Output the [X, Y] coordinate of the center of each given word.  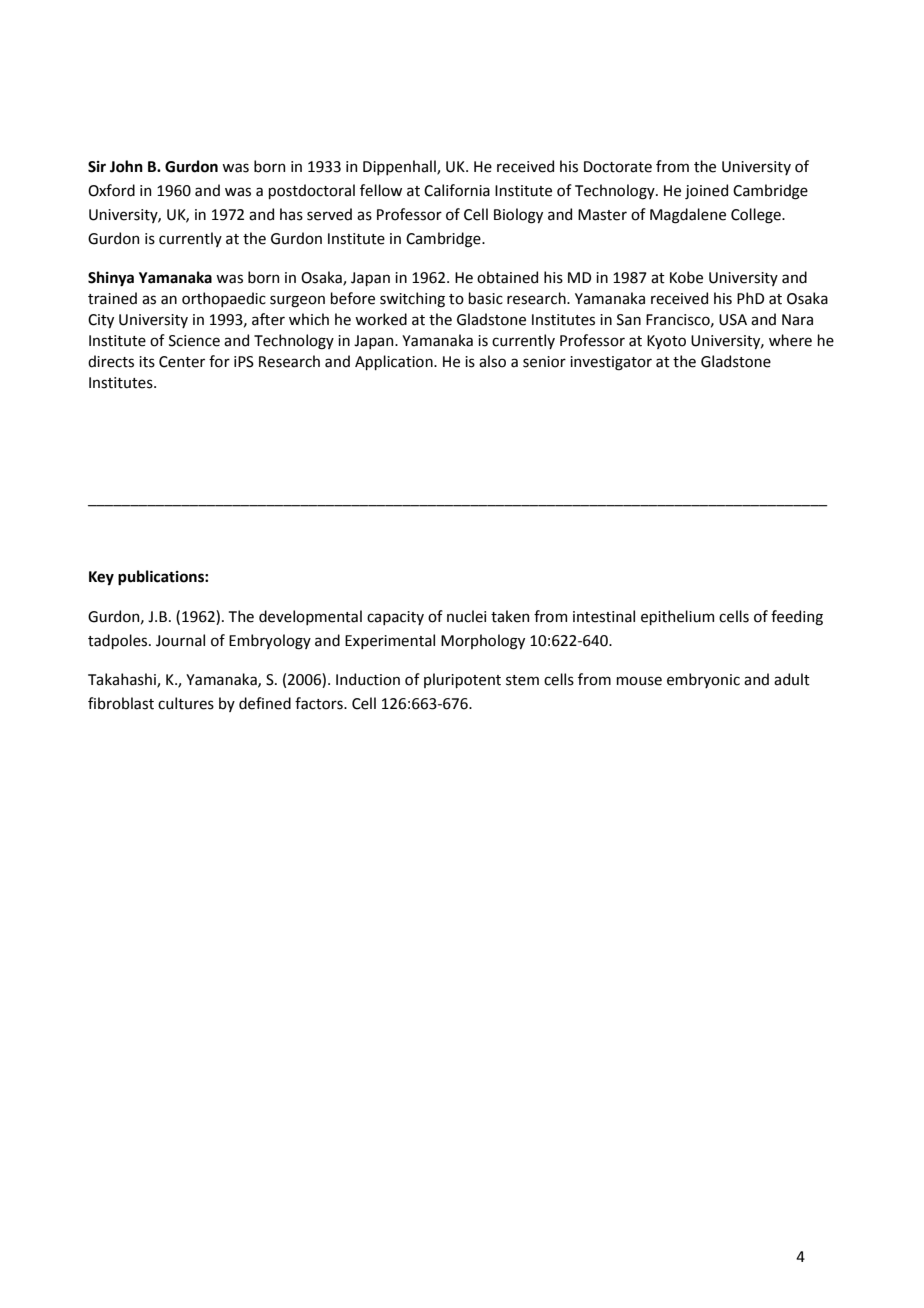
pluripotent [462, 680]
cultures [186, 703]
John [126, 166]
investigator [611, 363]
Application [395, 362]
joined [706, 191]
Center [182, 362]
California [457, 190]
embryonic [703, 680]
